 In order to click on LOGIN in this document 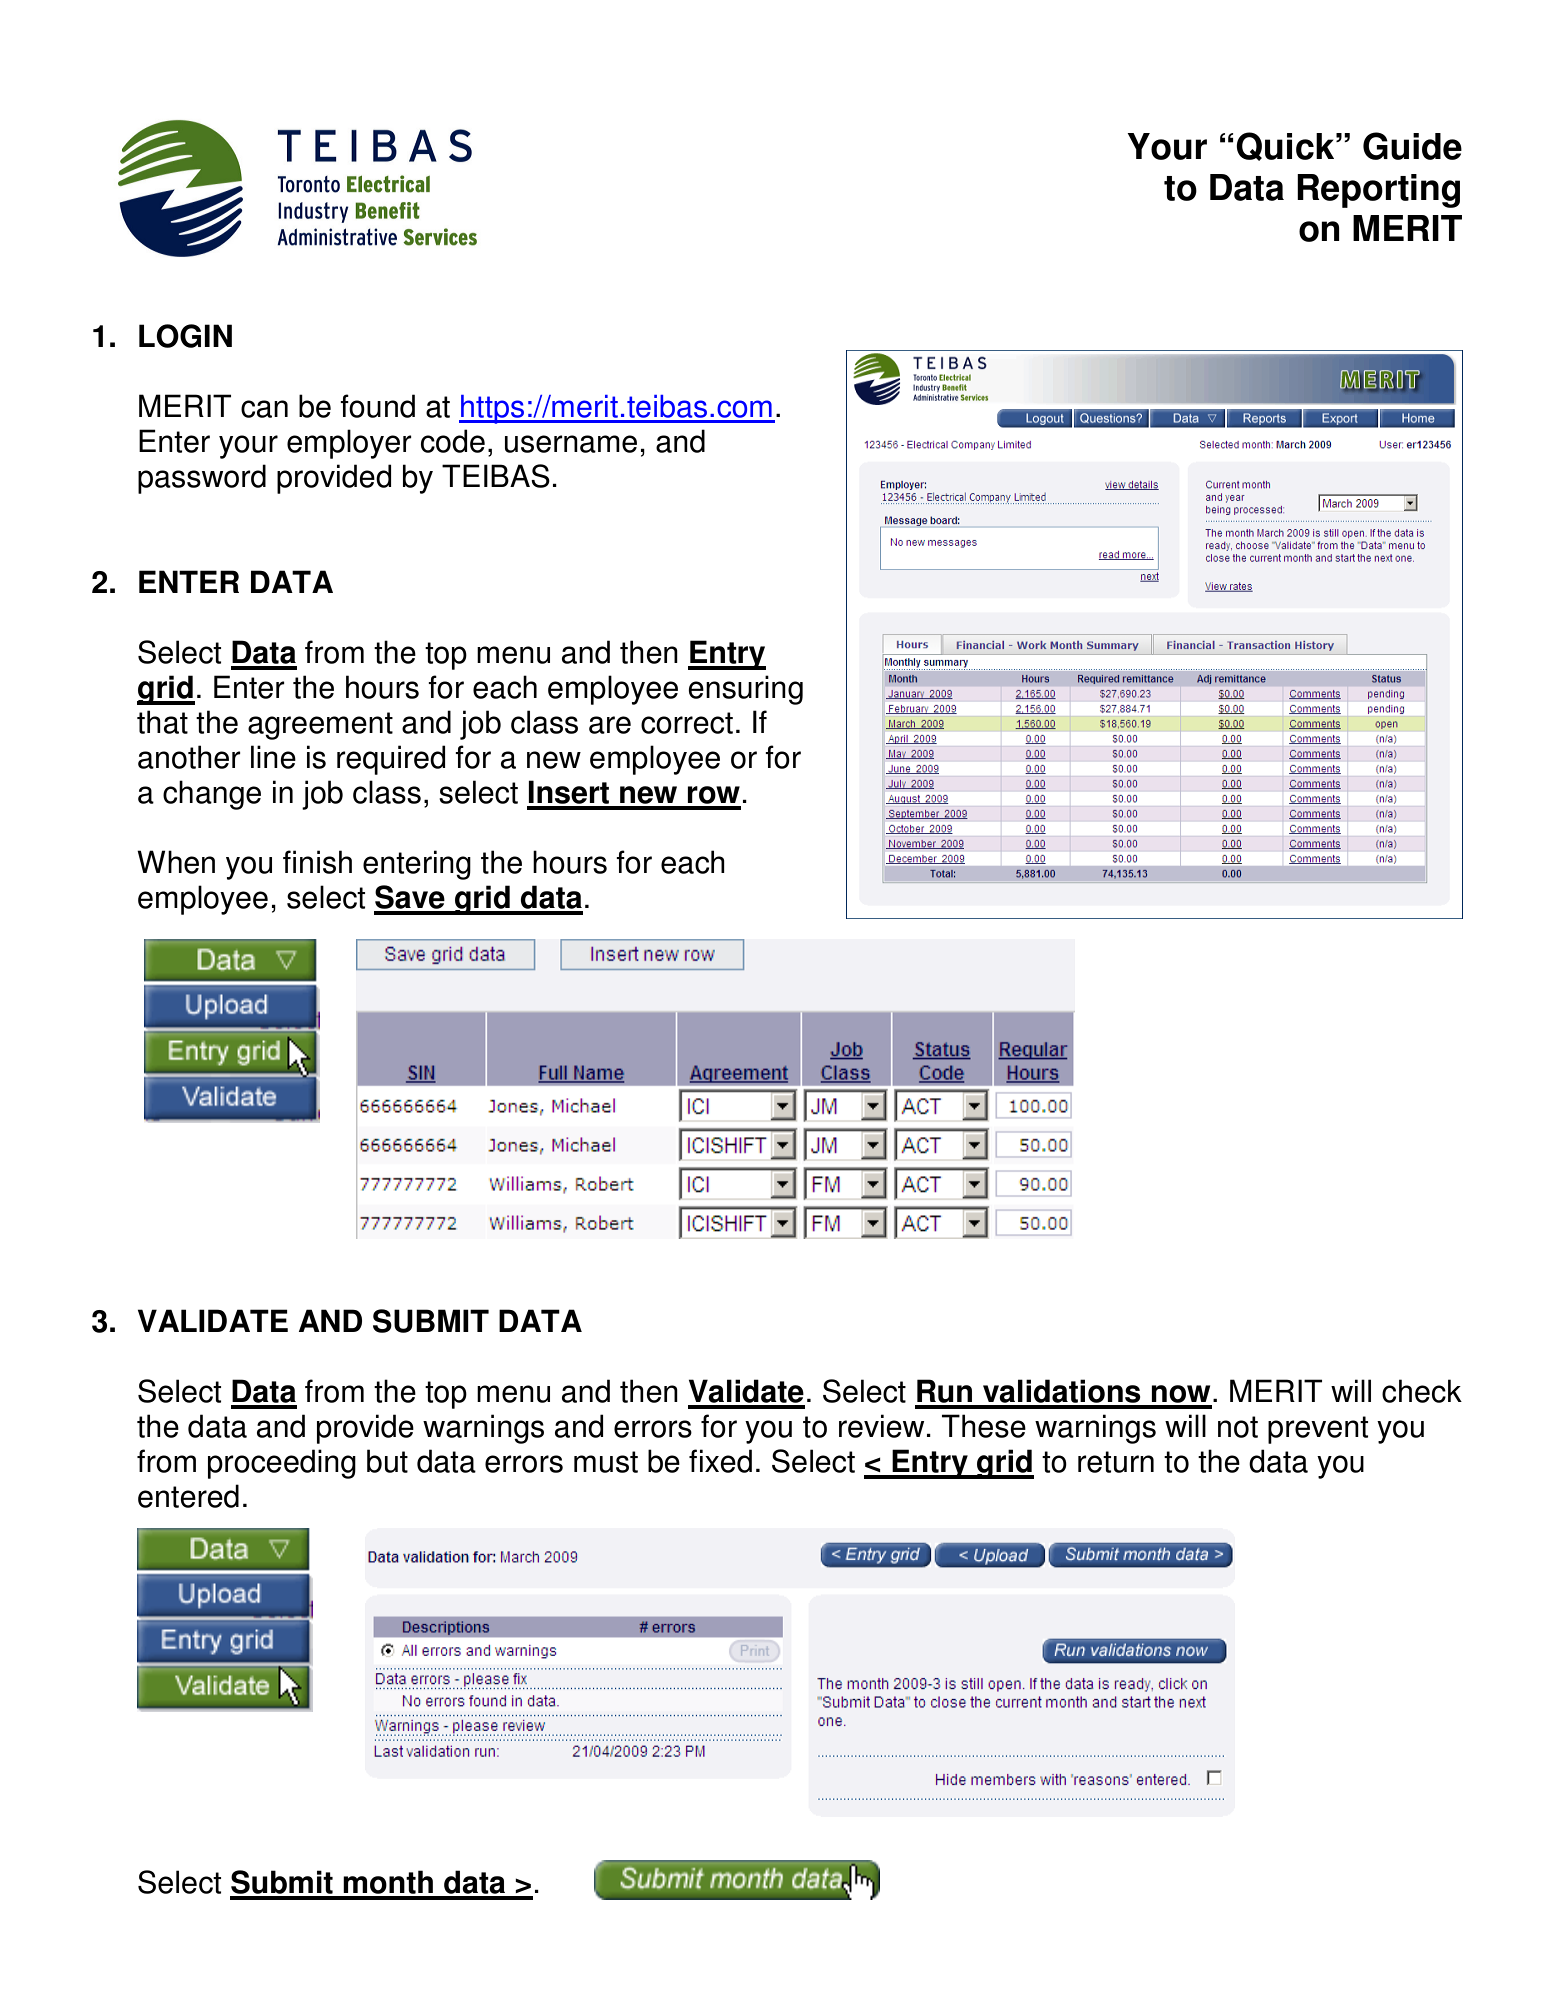, I will do `click(185, 336)`.
